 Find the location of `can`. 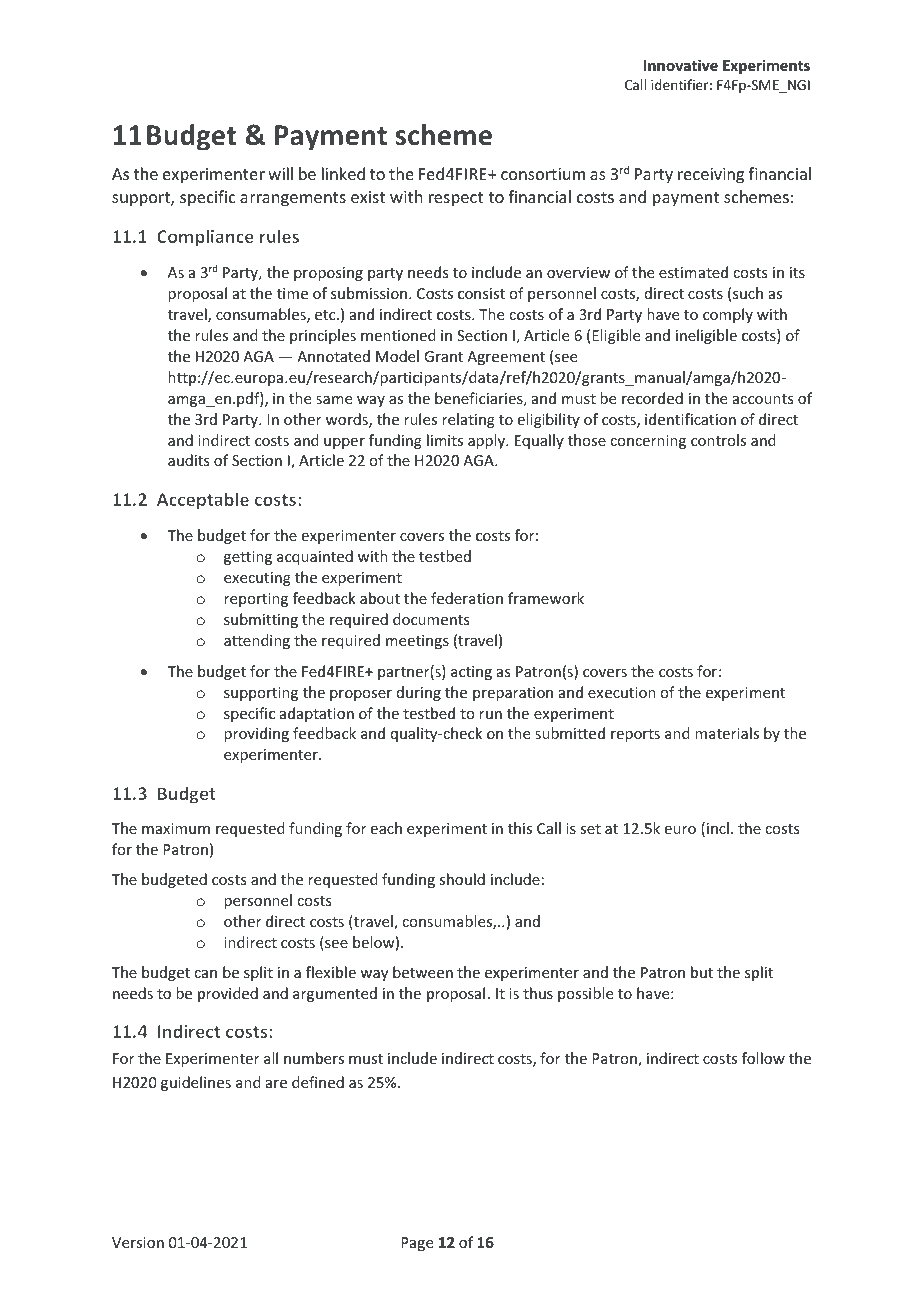

can is located at coordinates (205, 974).
